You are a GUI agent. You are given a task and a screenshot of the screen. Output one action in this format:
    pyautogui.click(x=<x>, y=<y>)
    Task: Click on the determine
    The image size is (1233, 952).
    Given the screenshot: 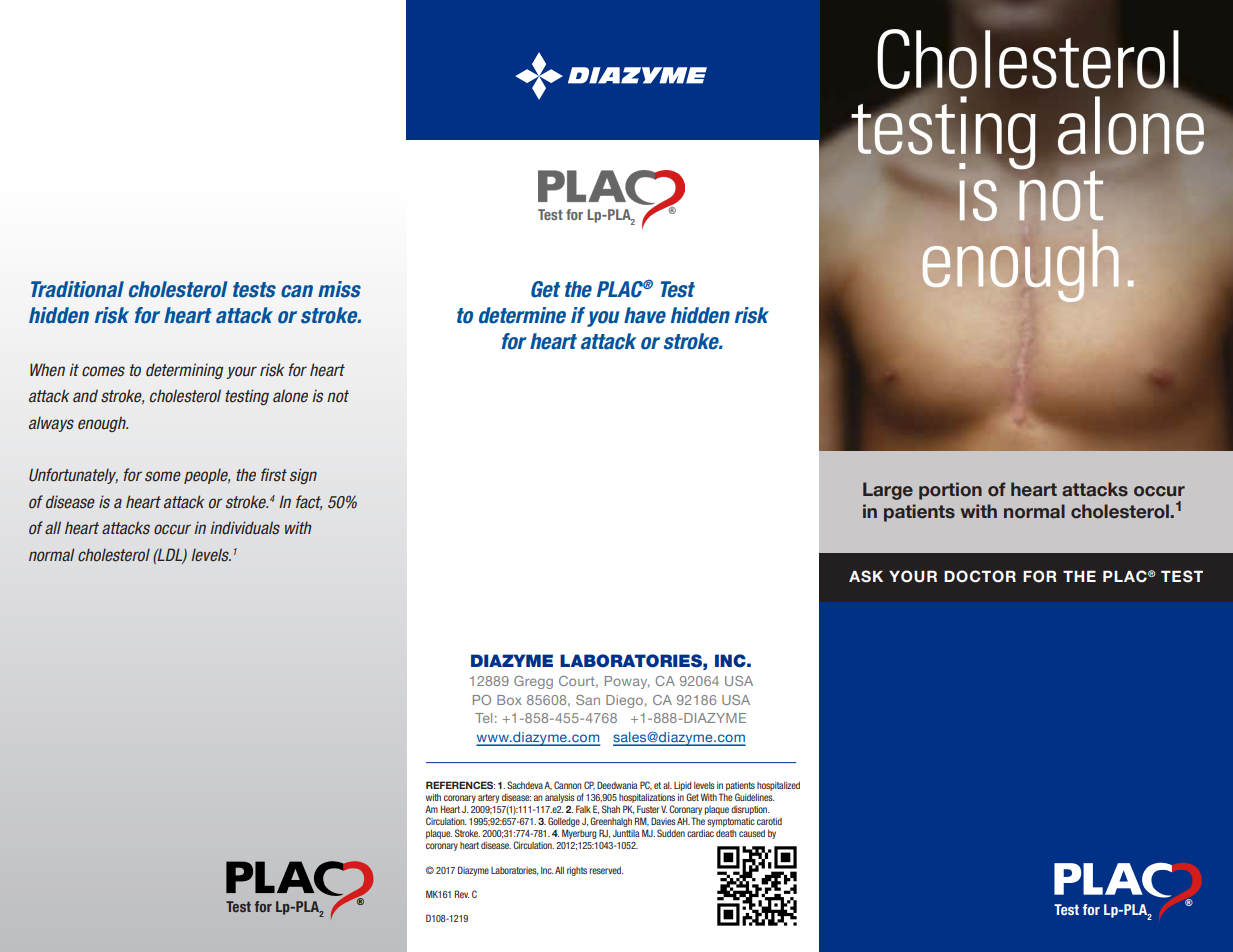 What is the action you would take?
    pyautogui.click(x=522, y=315)
